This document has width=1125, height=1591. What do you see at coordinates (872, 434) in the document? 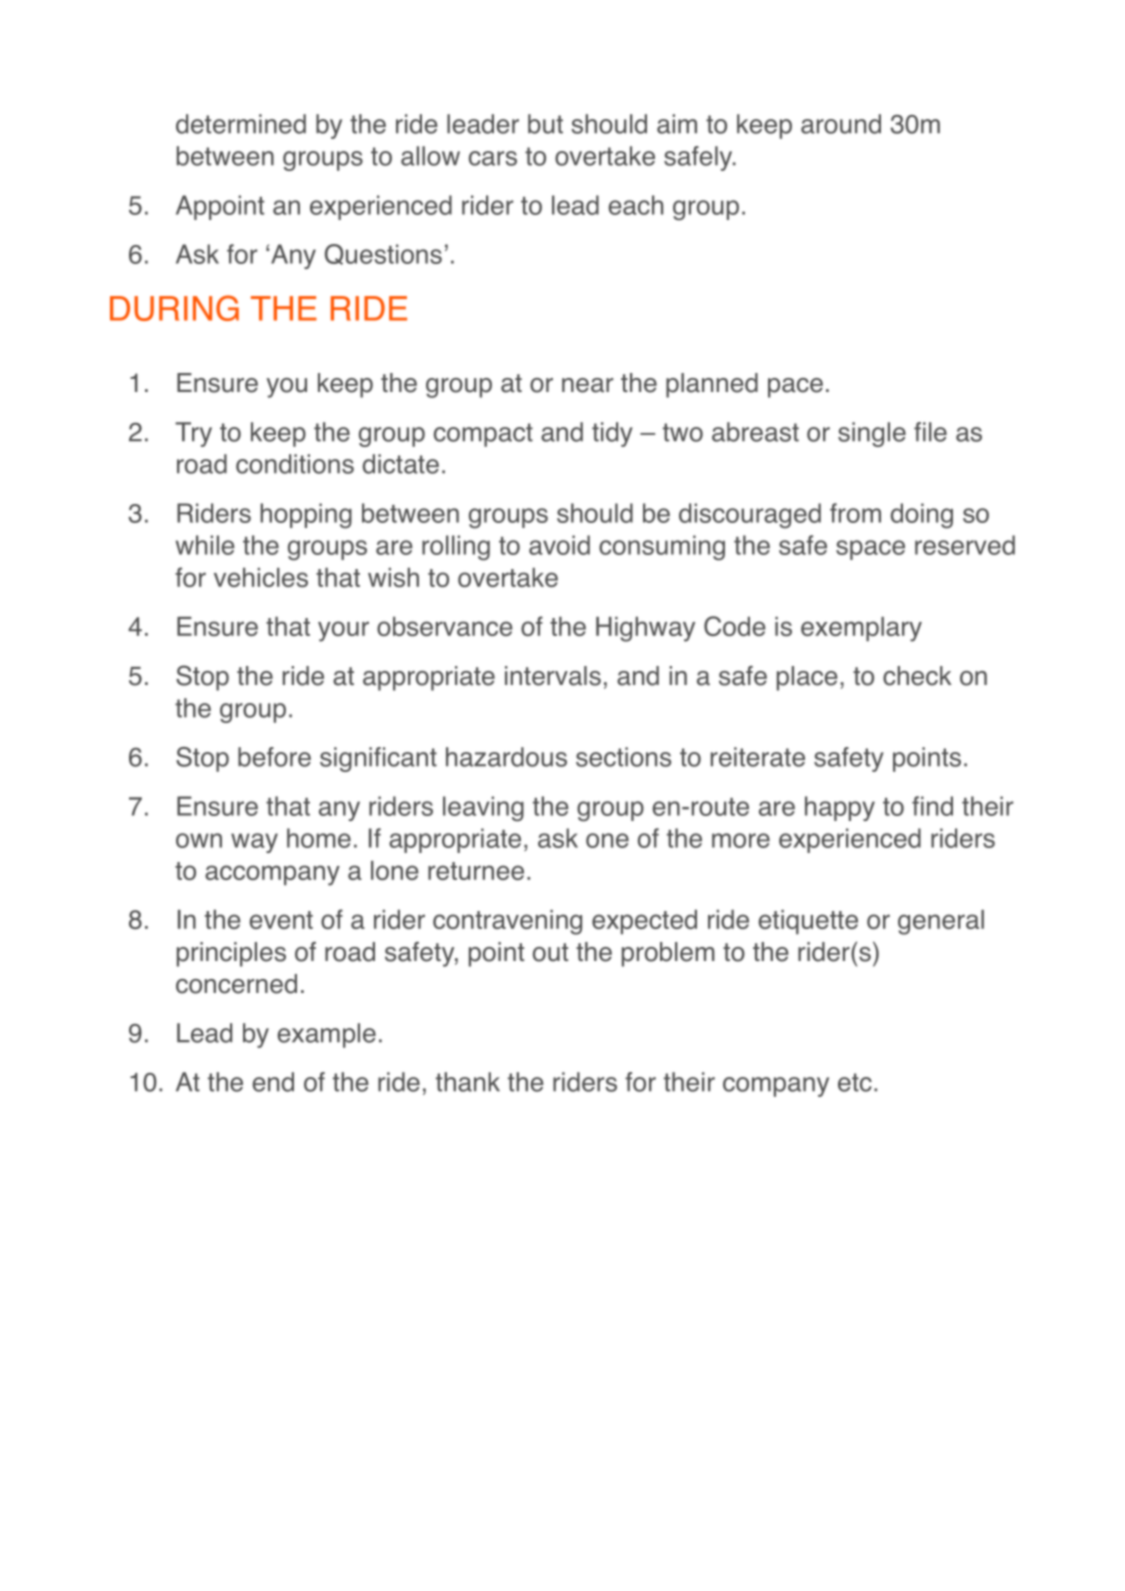
I see `single` at bounding box center [872, 434].
